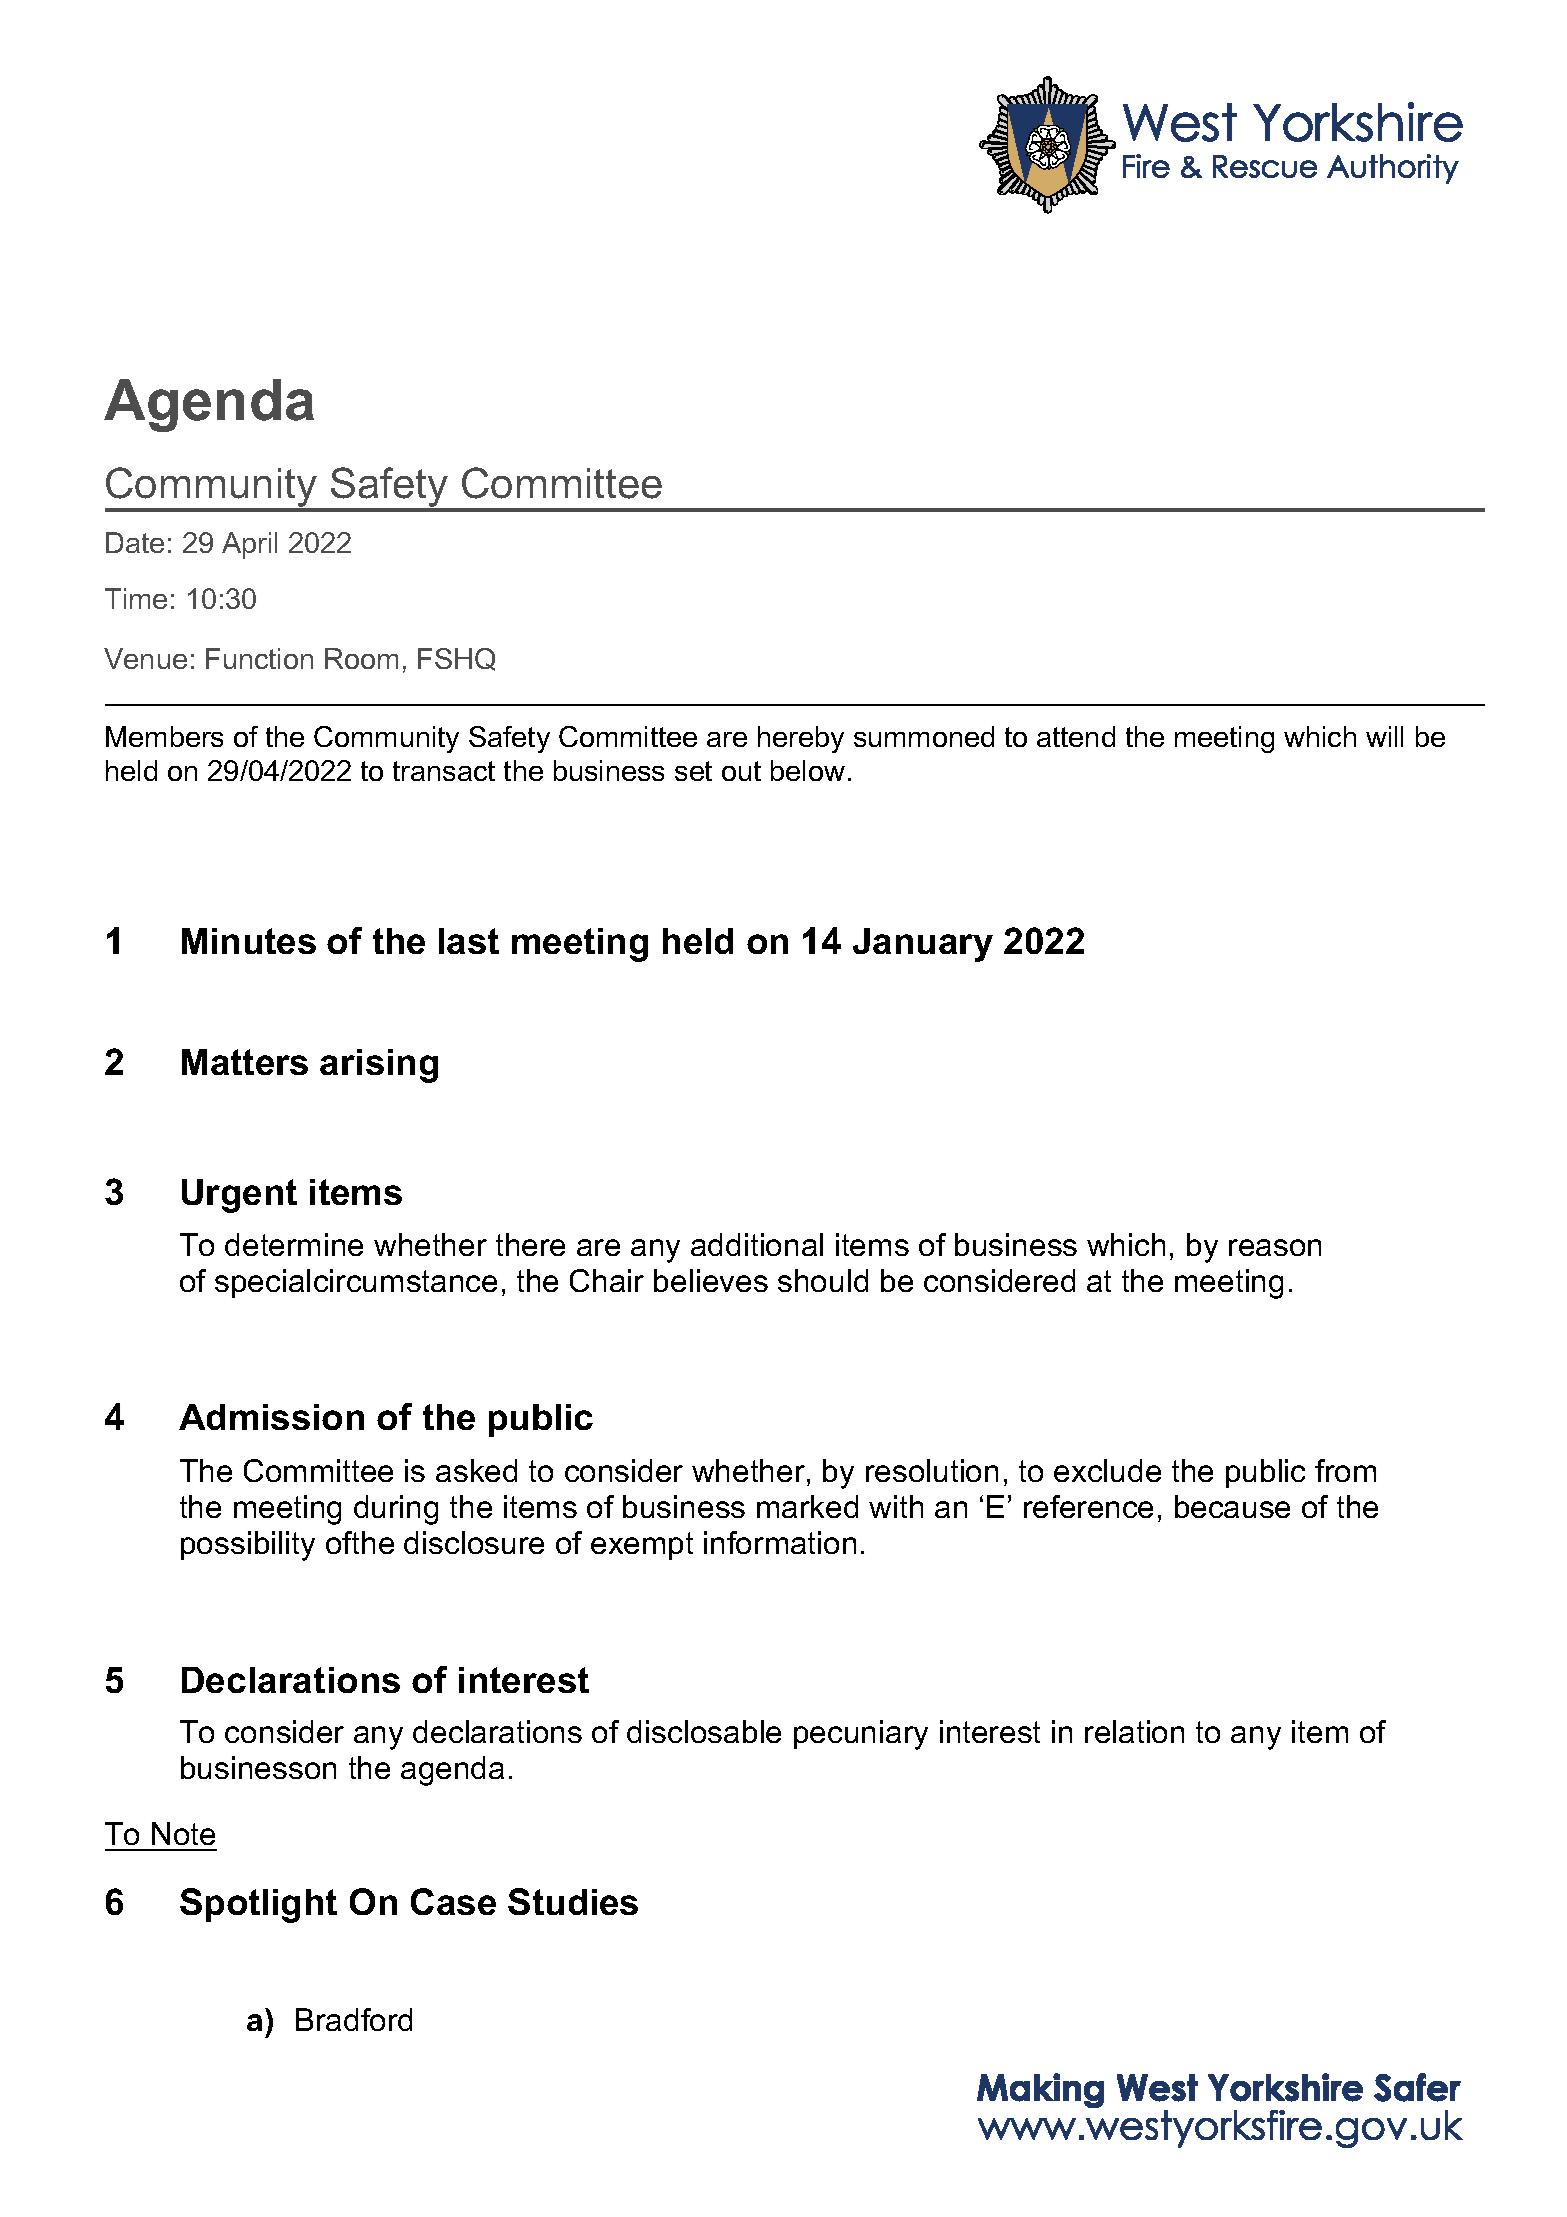  Describe the element at coordinates (1275, 1247) in the image. I see `reason` at that location.
